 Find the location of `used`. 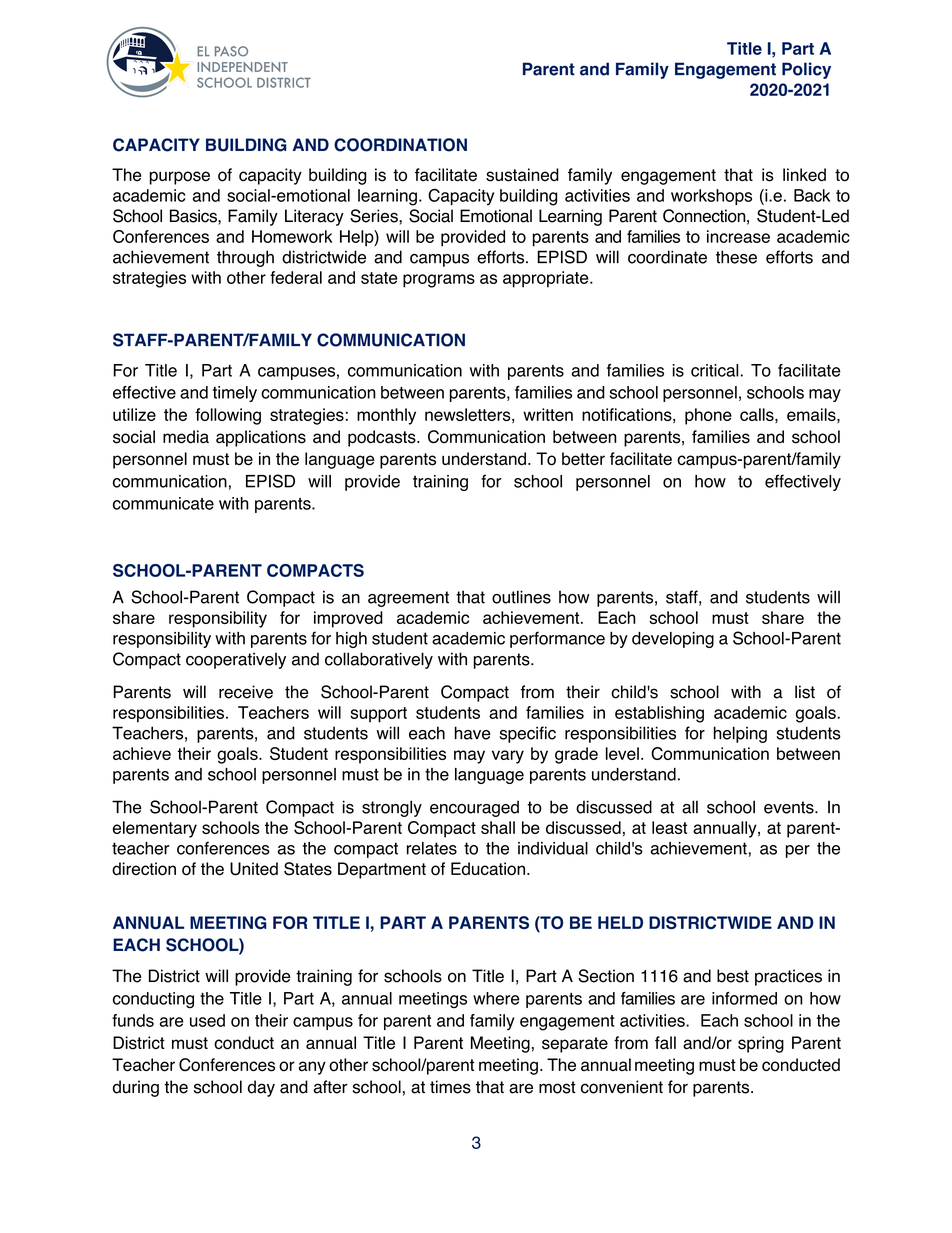

used is located at coordinates (207, 1020).
